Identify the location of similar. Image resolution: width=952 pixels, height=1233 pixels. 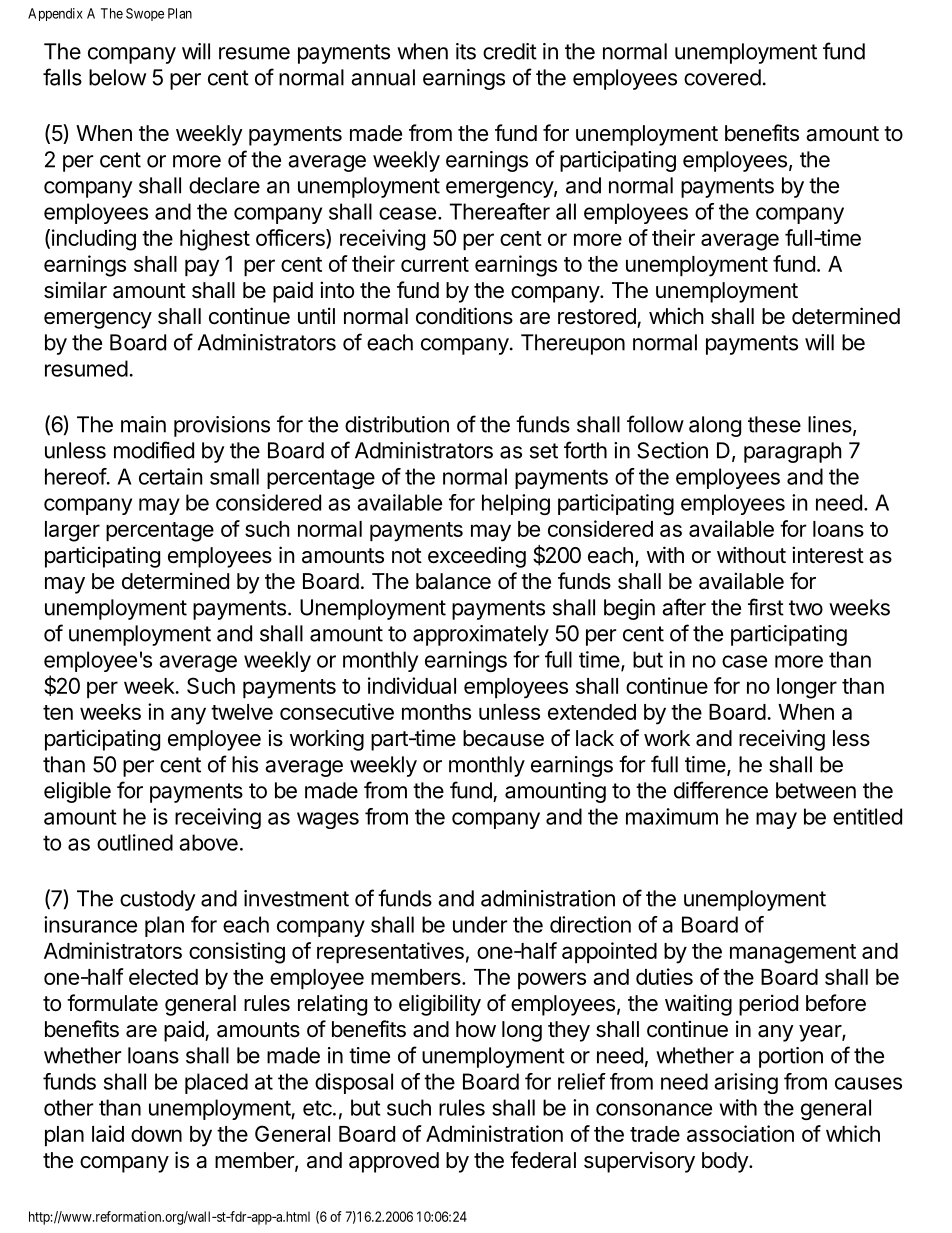
(75, 290).
